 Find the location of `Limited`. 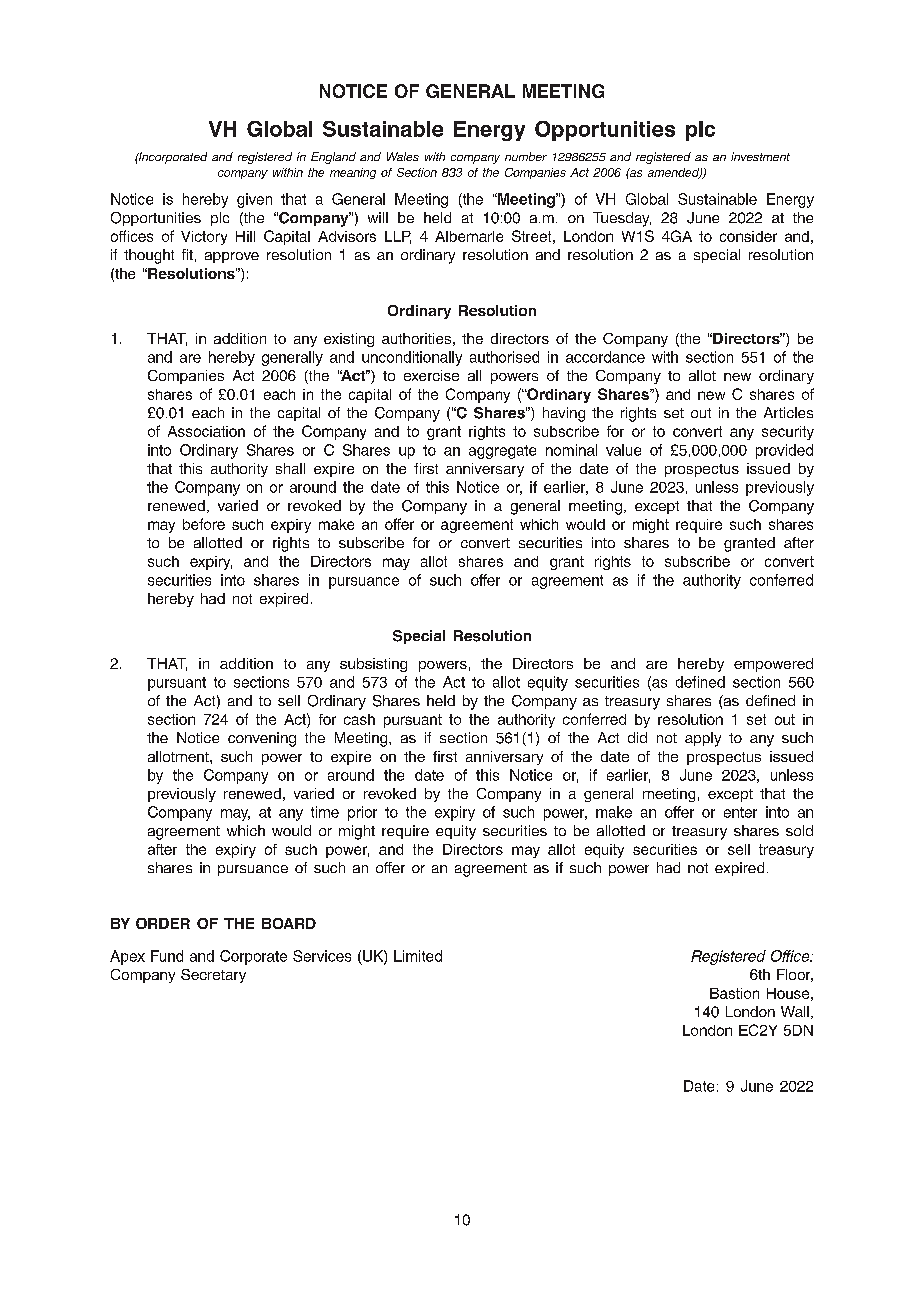

Limited is located at coordinates (418, 956).
